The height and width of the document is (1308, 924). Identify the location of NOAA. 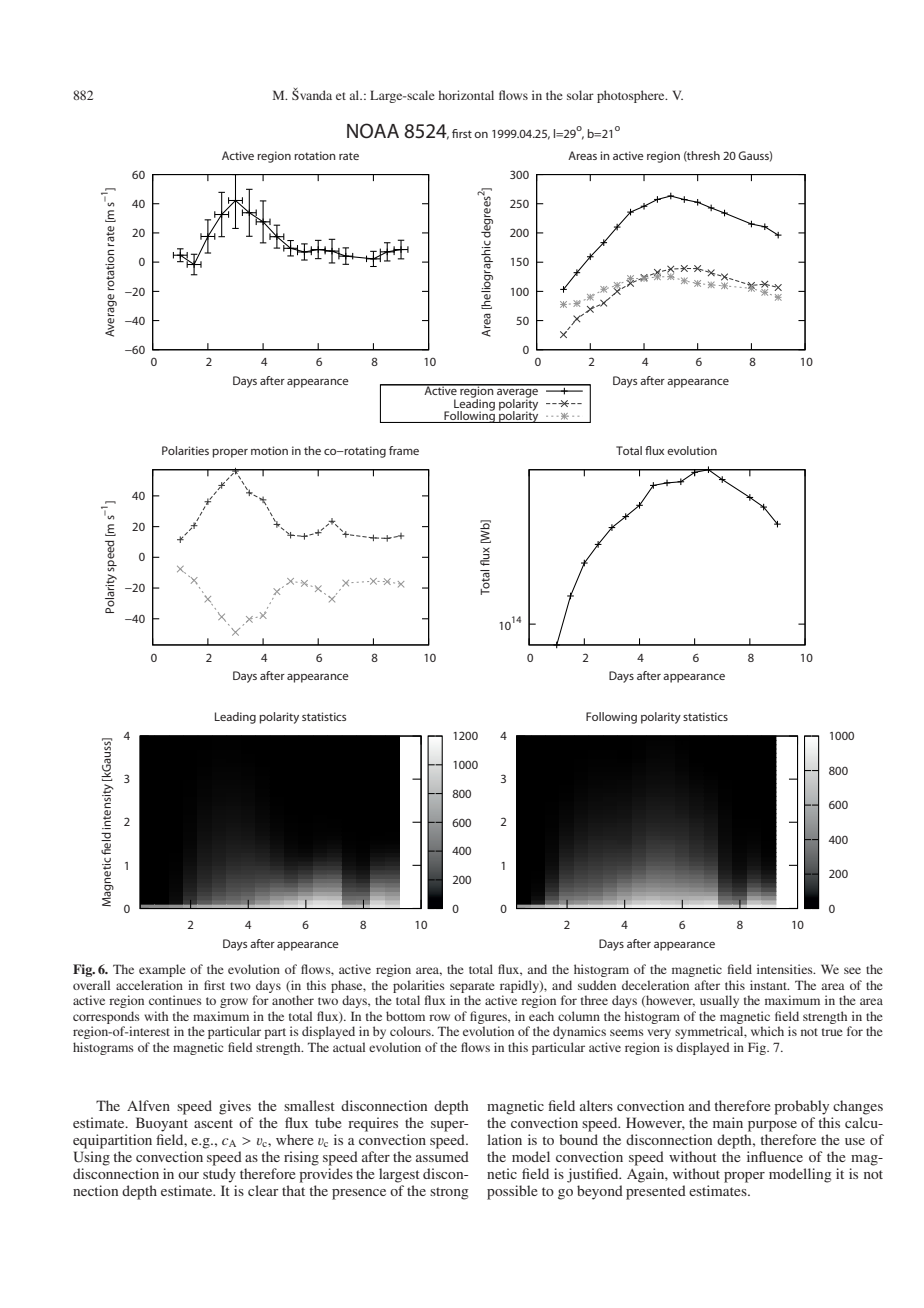
(373, 131).
